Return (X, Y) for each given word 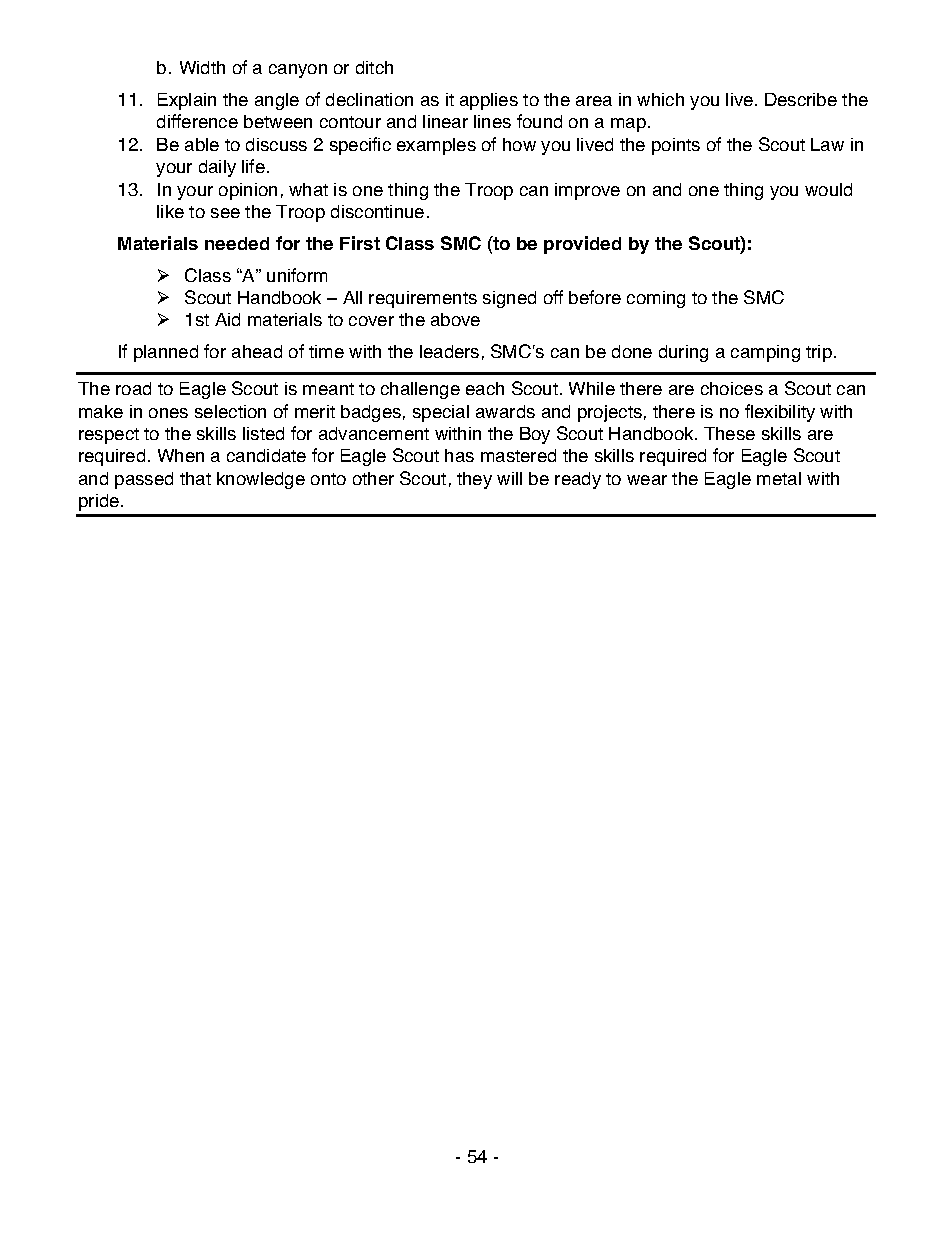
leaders (449, 351)
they (474, 480)
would (828, 189)
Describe (801, 99)
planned (166, 353)
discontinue (377, 211)
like (170, 211)
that (195, 478)
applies (489, 101)
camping (765, 353)
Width (202, 67)
